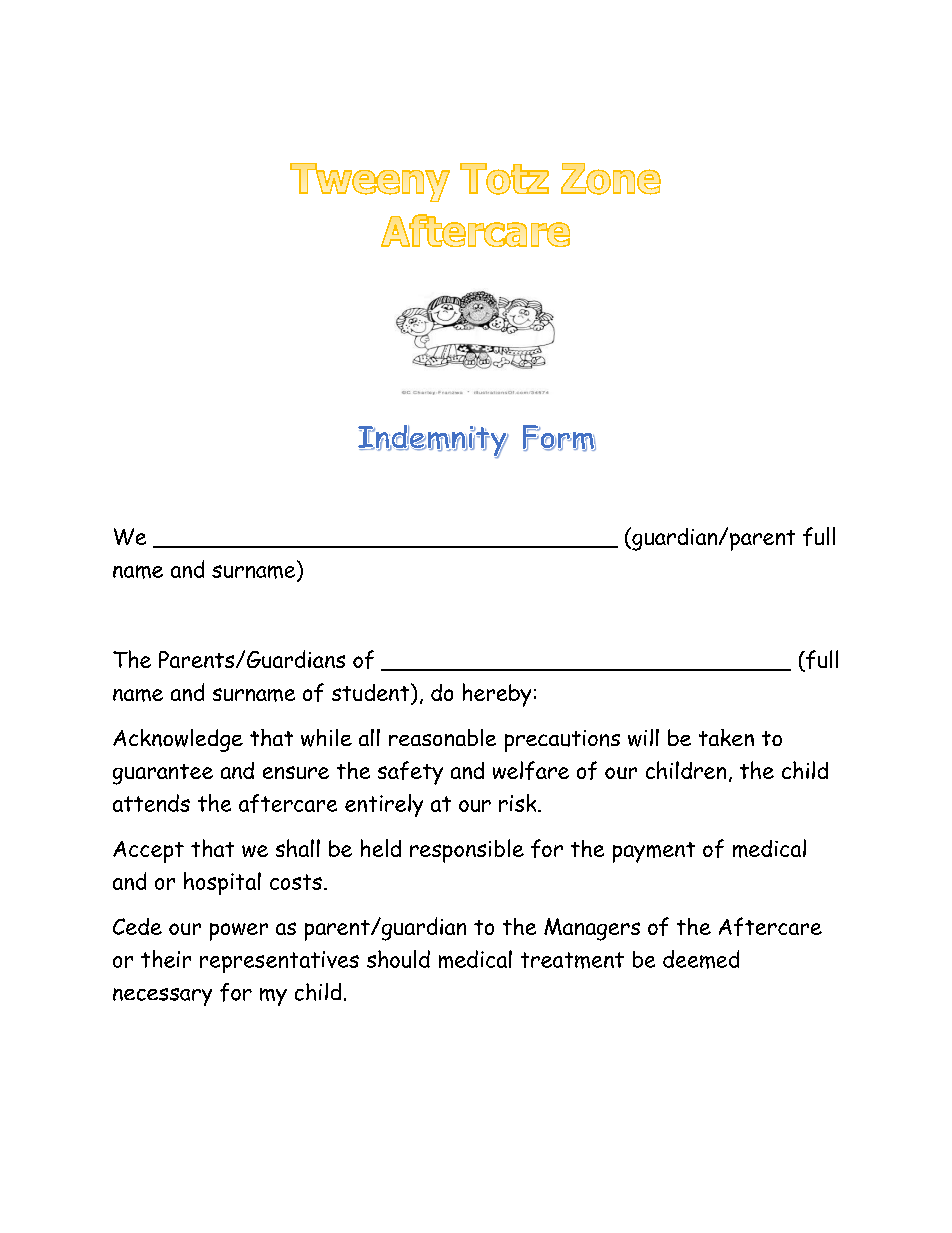 The height and width of the screenshot is (1233, 952). I want to click on student, so click(372, 693).
